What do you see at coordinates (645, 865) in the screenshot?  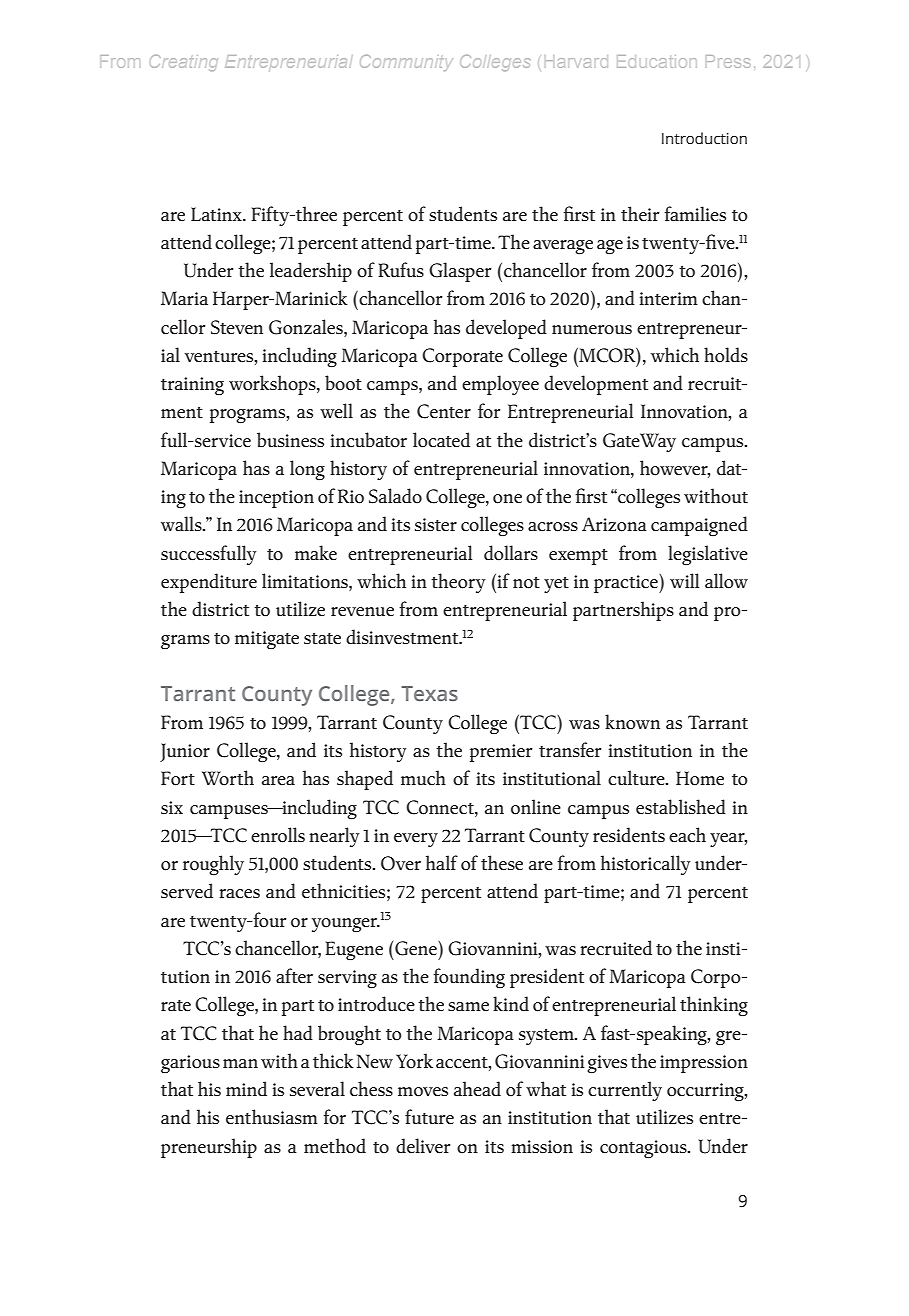 I see `historically` at bounding box center [645, 865].
